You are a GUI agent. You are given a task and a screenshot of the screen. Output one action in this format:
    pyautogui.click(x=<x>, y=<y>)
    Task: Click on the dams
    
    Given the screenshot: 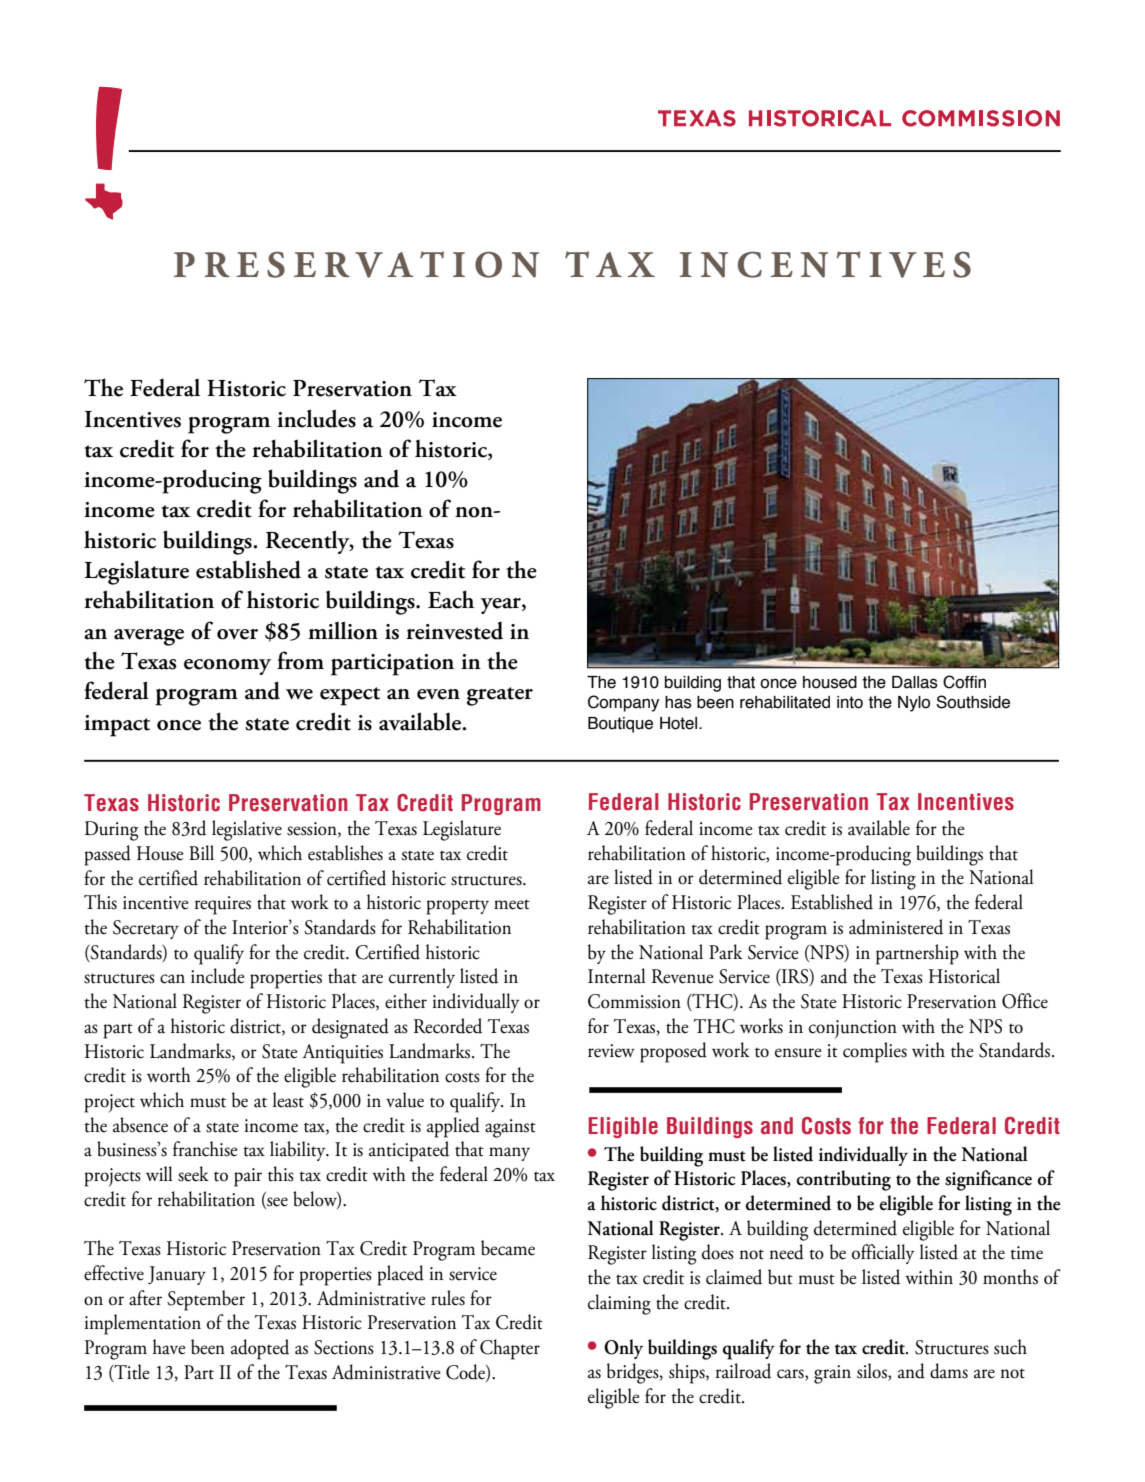 What is the action you would take?
    pyautogui.click(x=949, y=1371)
